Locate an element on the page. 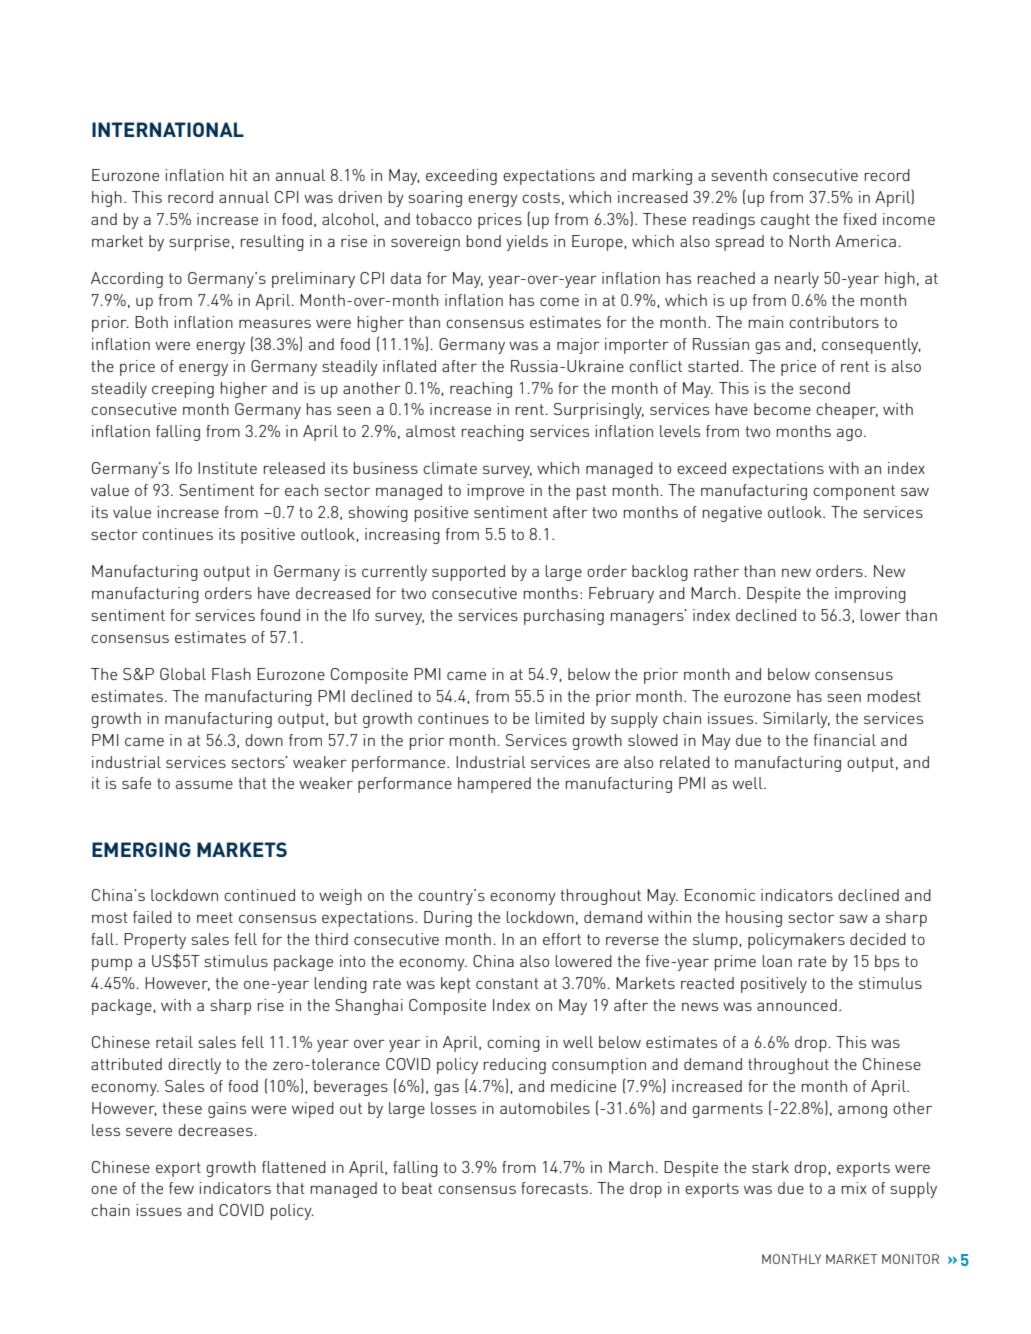 The image size is (1031, 1334). seventh is located at coordinates (739, 175).
